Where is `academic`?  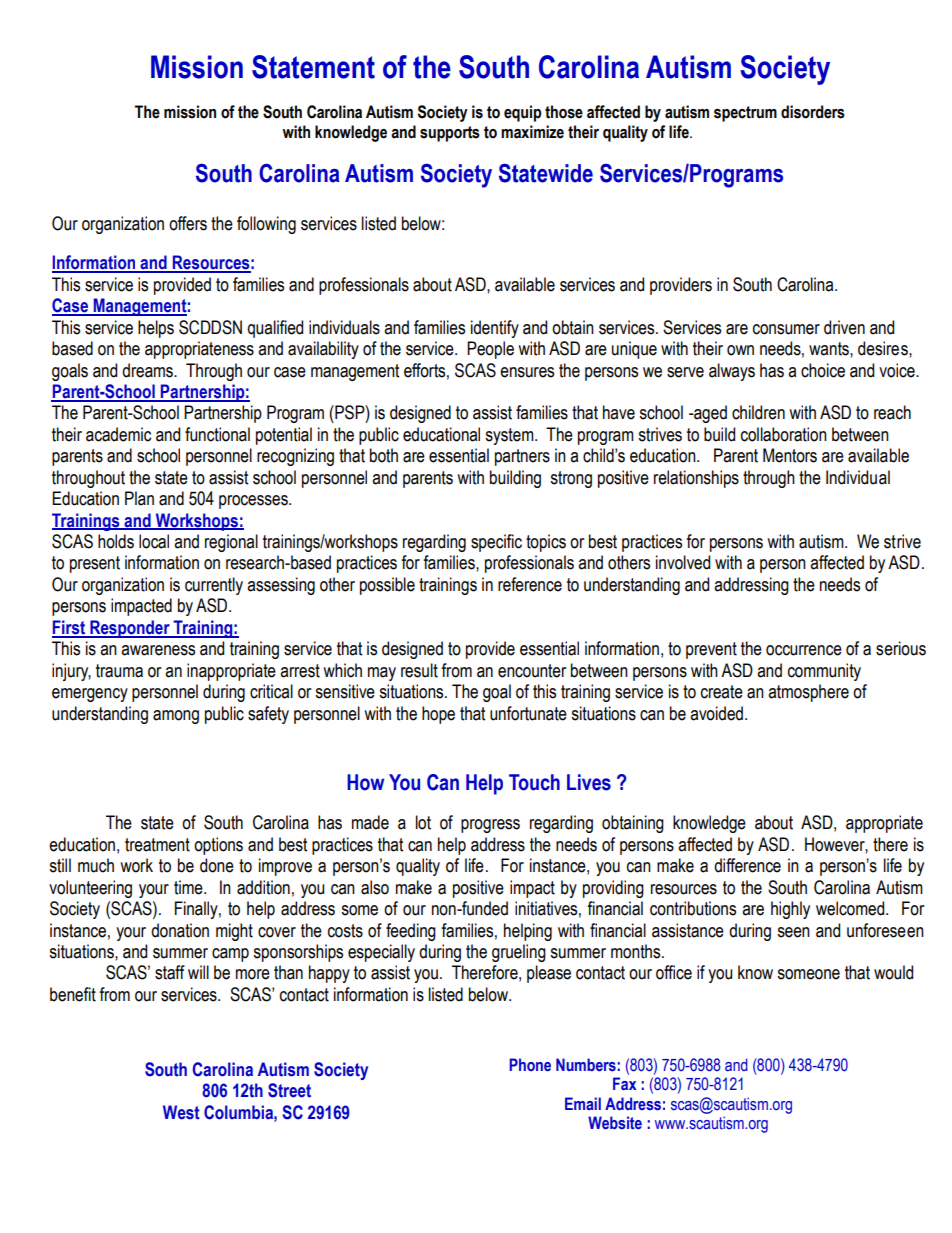
academic is located at coordinates (118, 434).
